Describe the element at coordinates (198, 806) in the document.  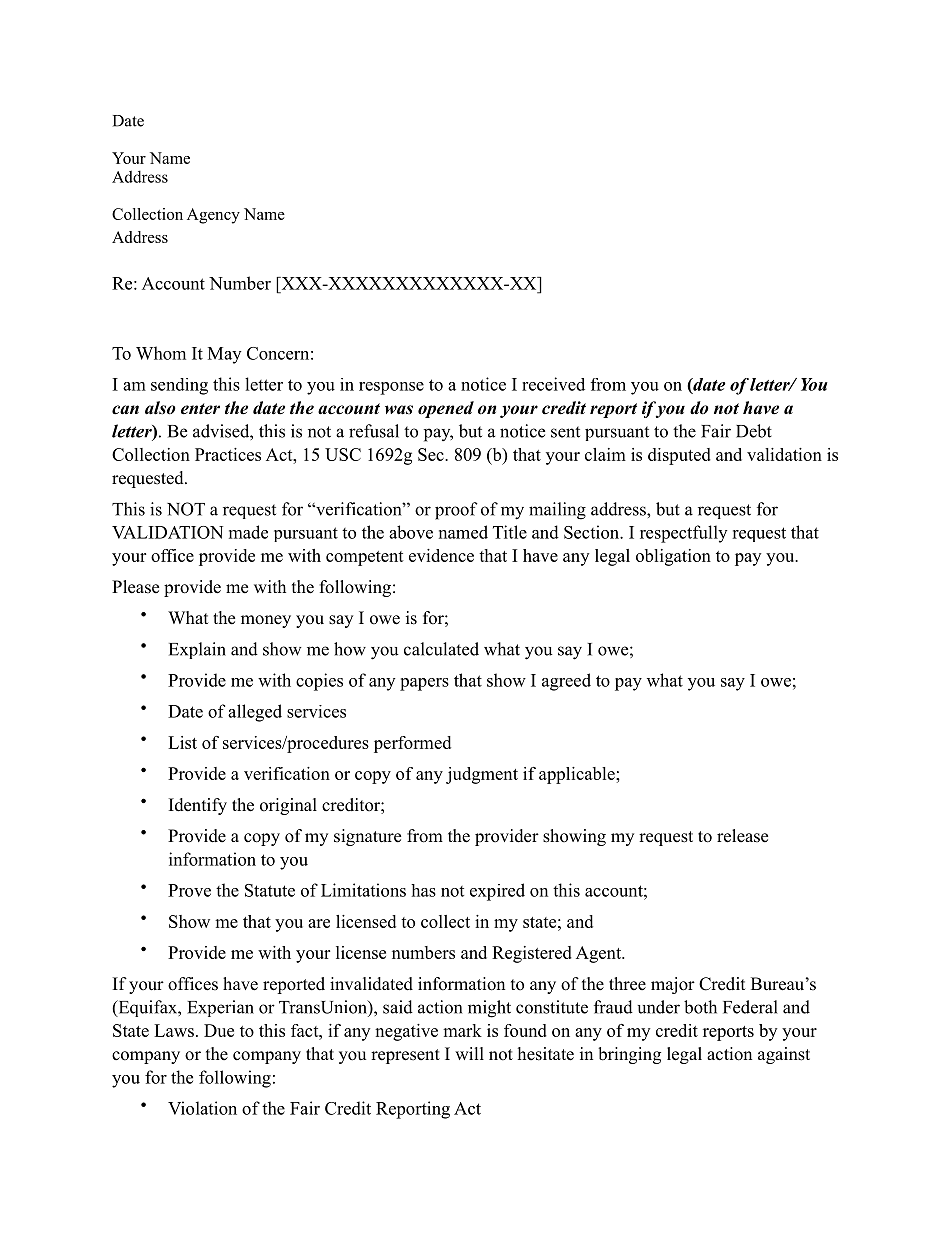
I see `Identify` at that location.
